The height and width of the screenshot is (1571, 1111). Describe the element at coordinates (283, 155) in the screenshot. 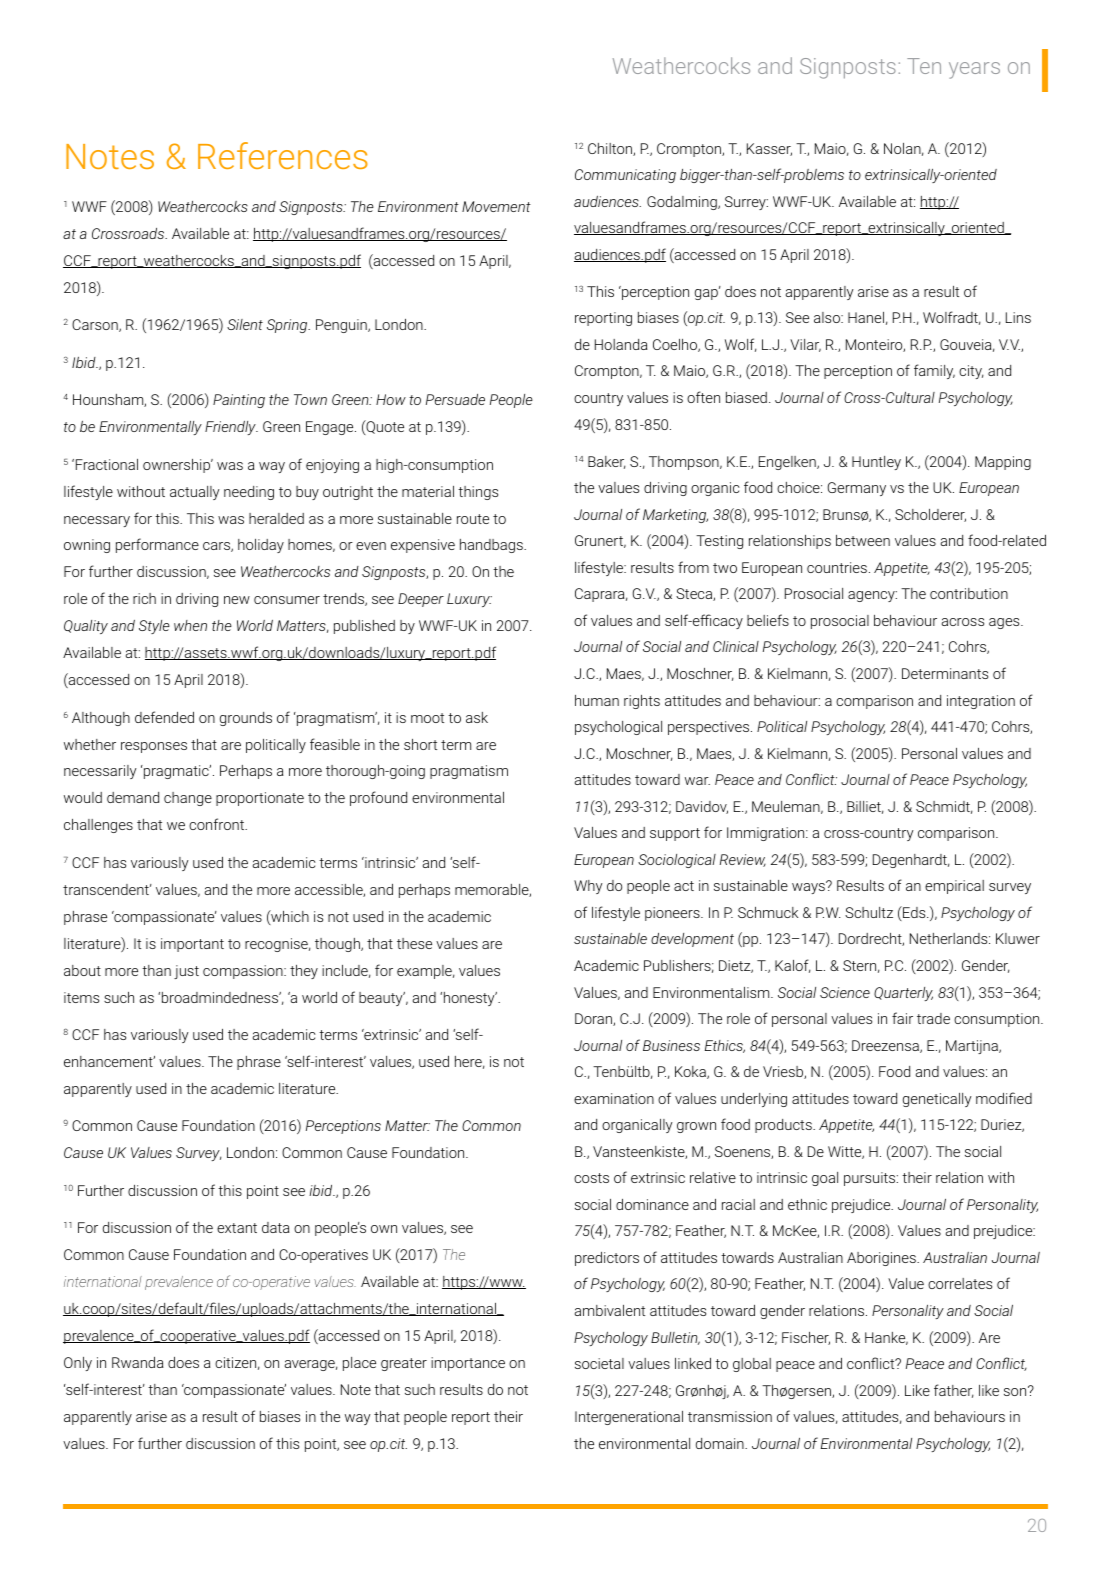

I see `References` at that location.
